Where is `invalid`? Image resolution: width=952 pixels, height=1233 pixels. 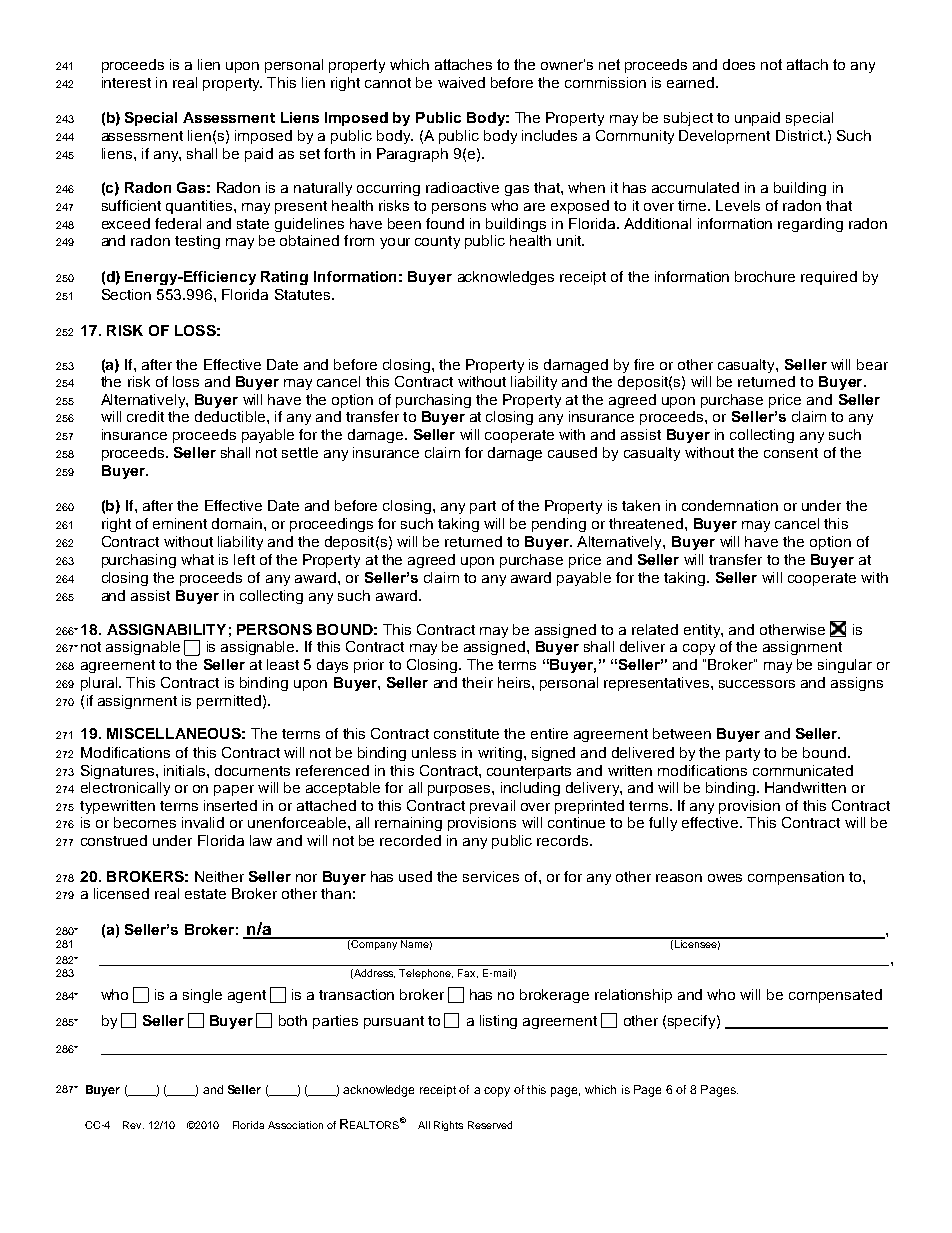
invalid is located at coordinates (203, 822).
